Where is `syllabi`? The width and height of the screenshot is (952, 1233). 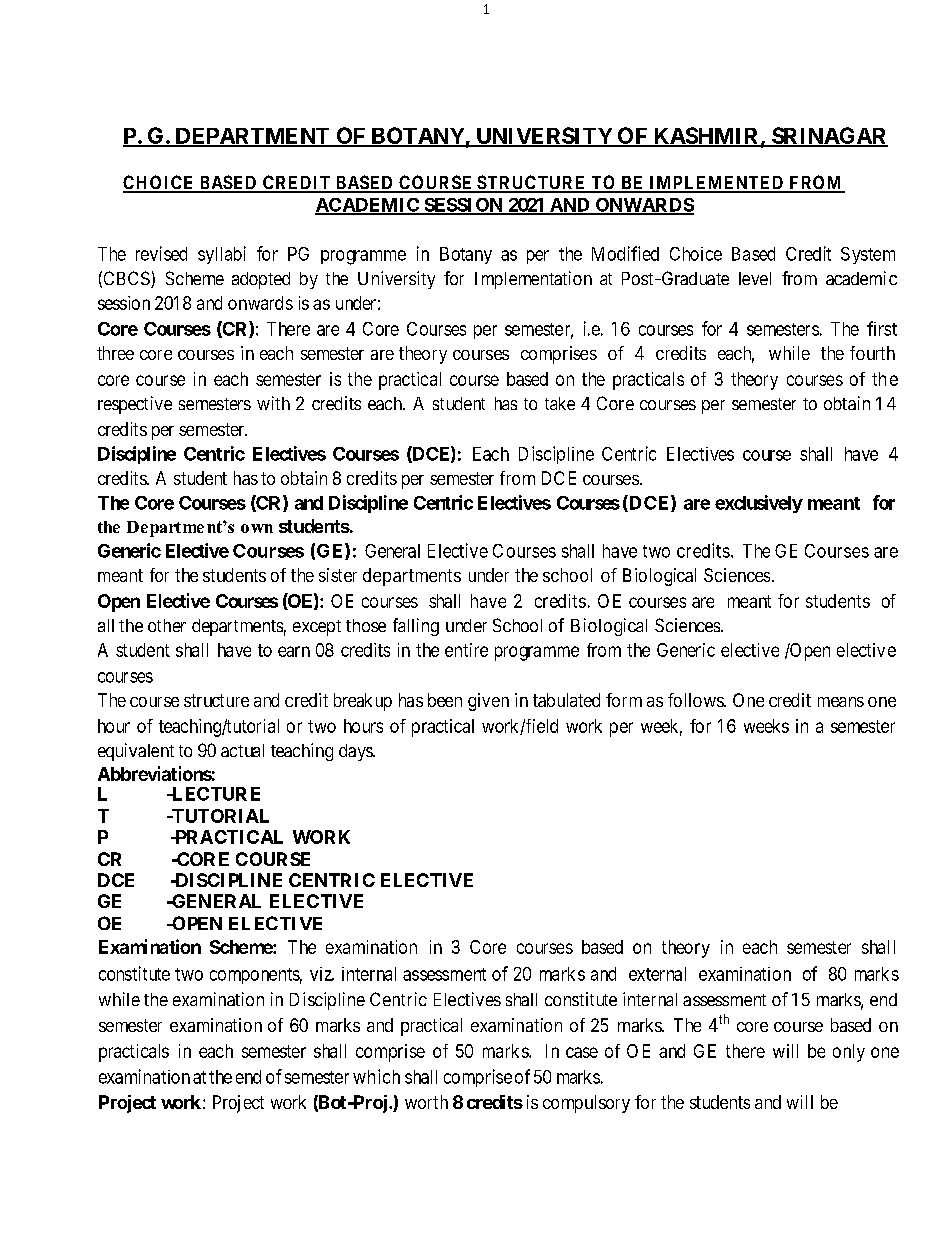
syllabi is located at coordinates (222, 255).
